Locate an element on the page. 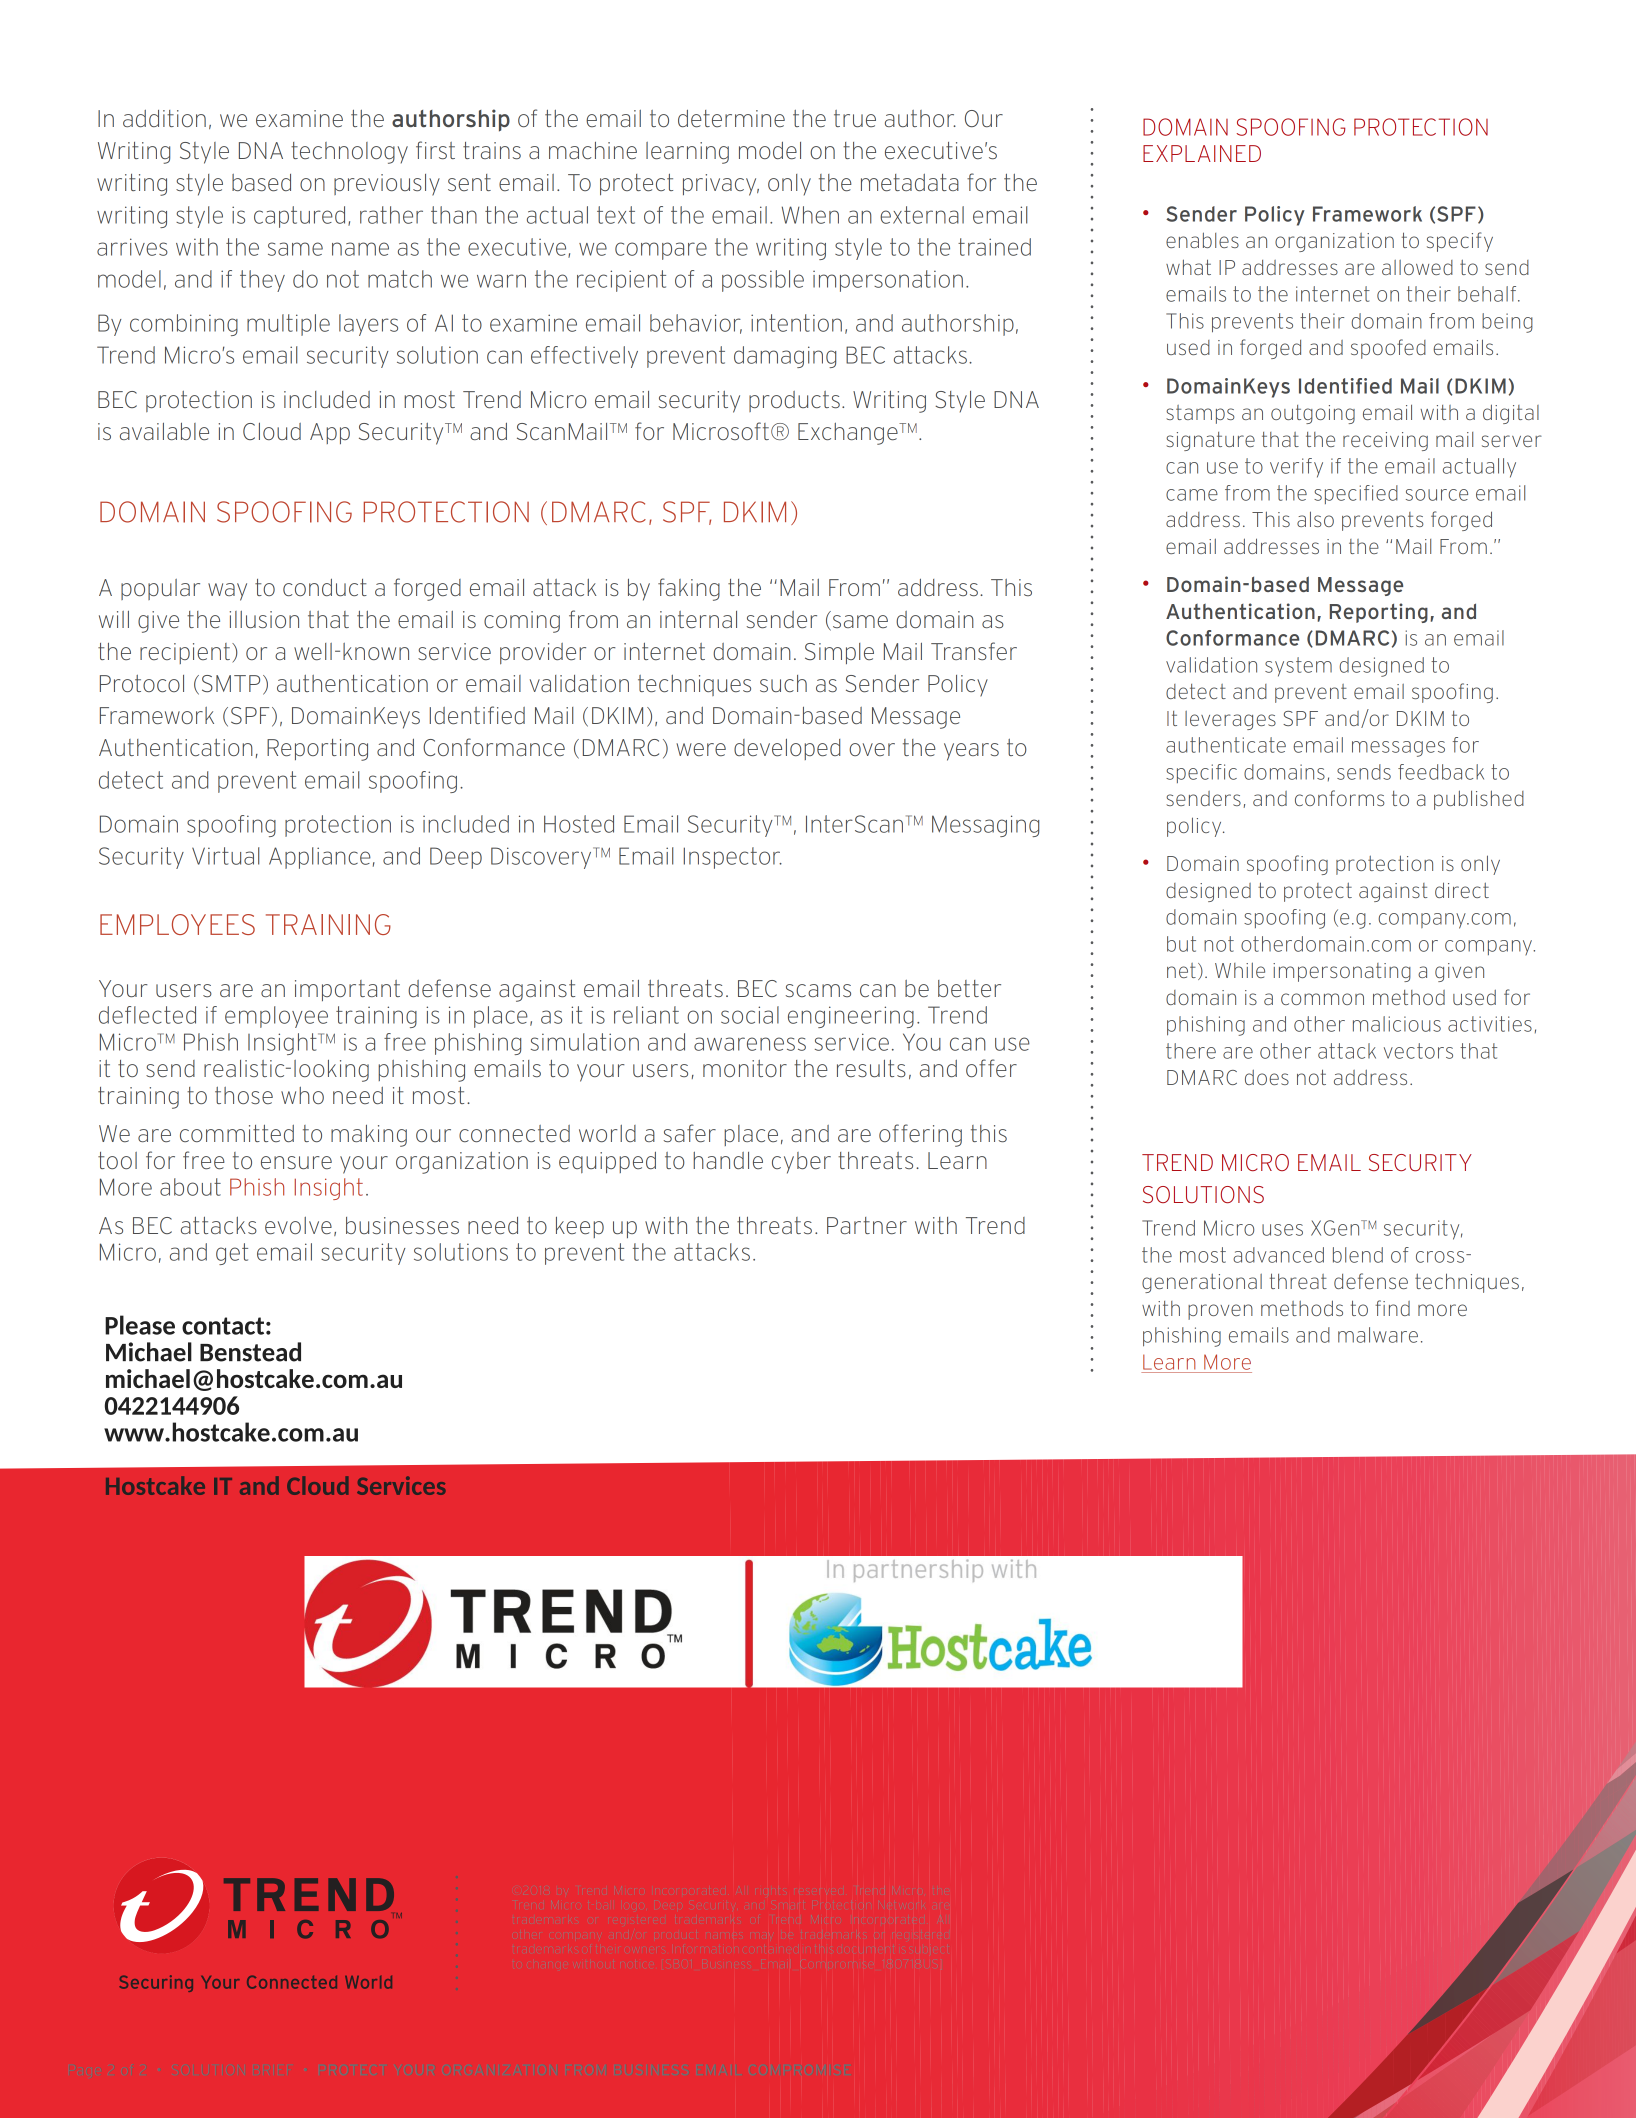  outgoing is located at coordinates (1313, 414).
